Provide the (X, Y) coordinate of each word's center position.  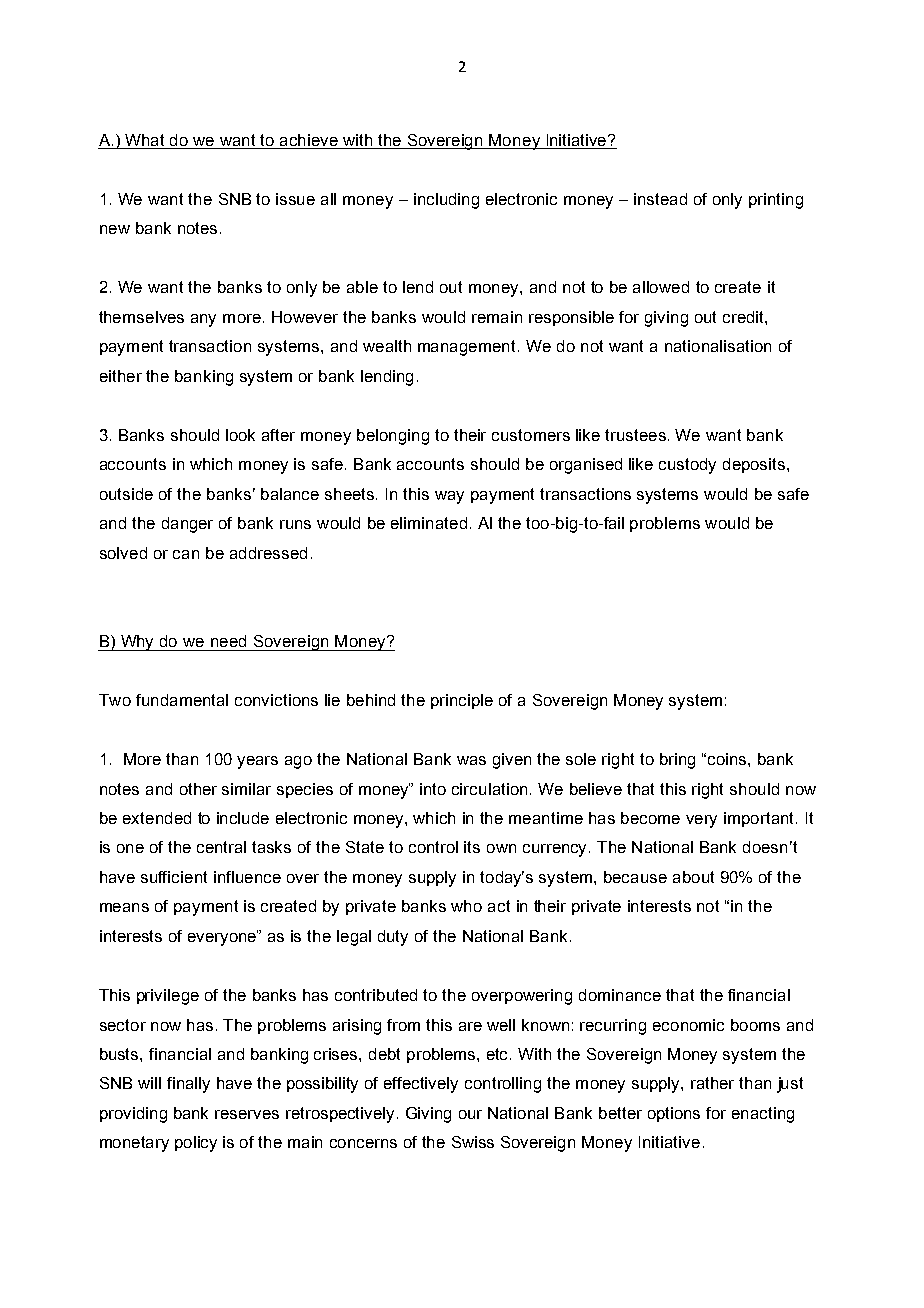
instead (660, 199)
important (760, 819)
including (446, 201)
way (449, 497)
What (145, 141)
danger (187, 525)
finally (188, 1085)
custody (687, 466)
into (433, 789)
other (198, 789)
